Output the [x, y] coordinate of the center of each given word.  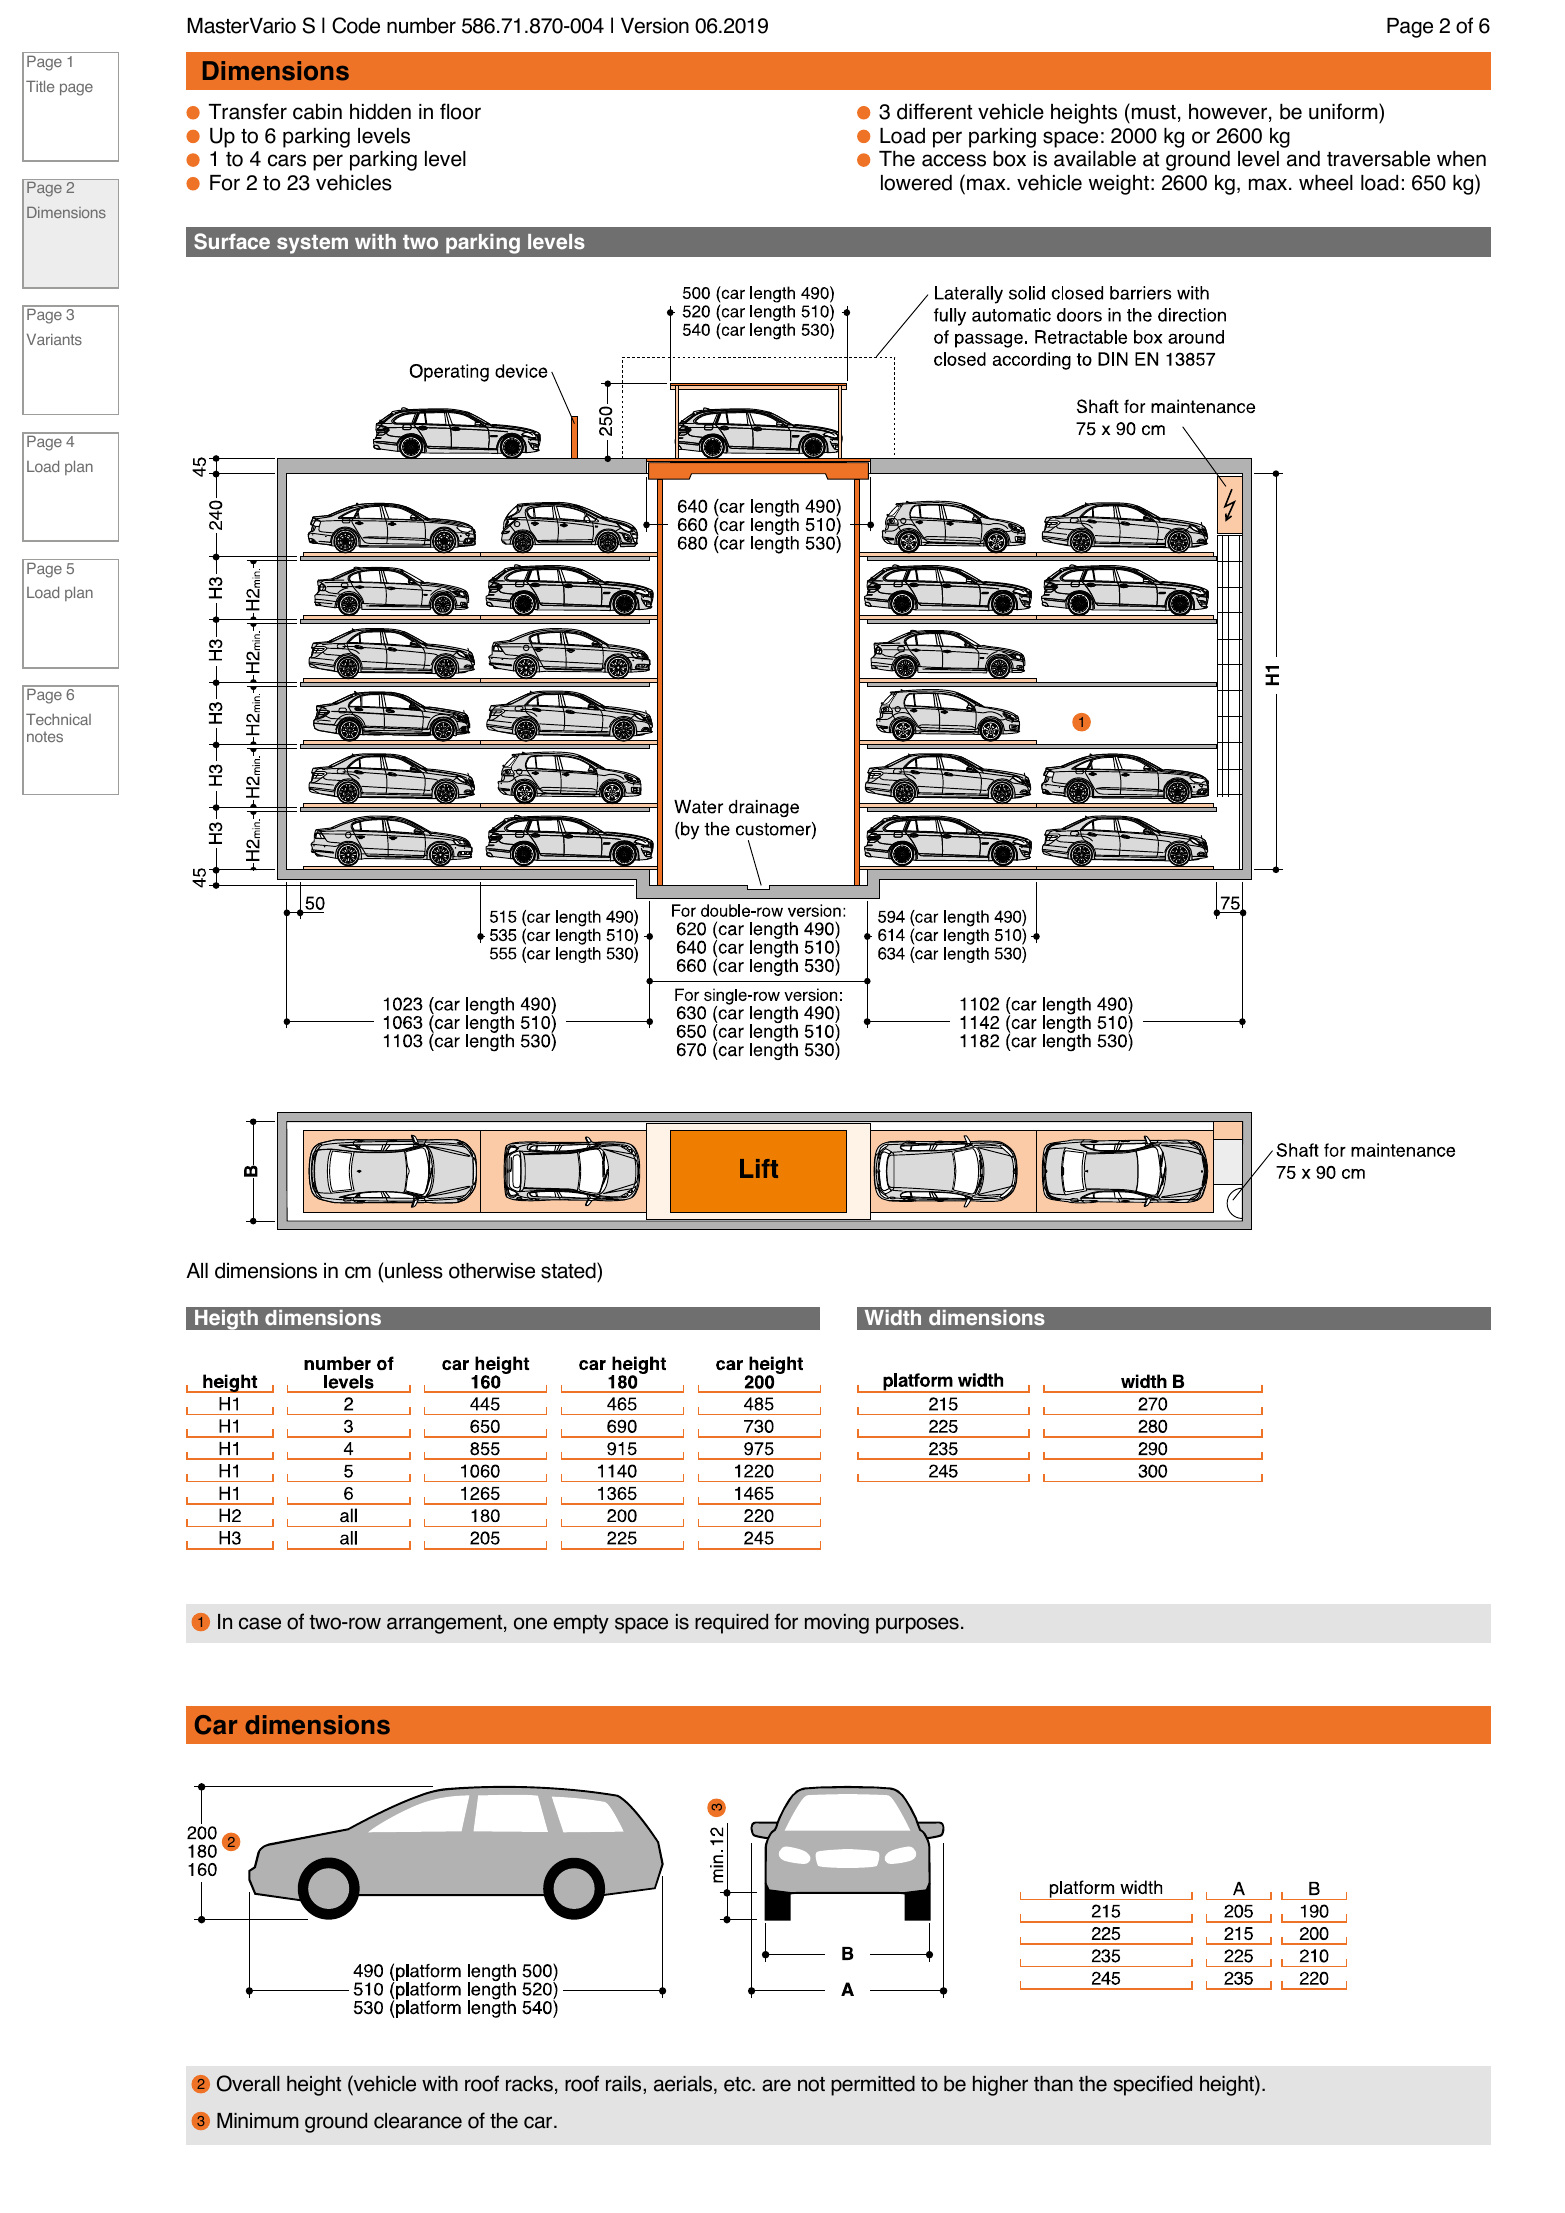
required [731, 1624]
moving [837, 1624]
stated [569, 1270]
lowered [916, 182]
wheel [1326, 182]
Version [655, 26]
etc [738, 2084]
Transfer [248, 111]
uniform [1344, 111]
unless [414, 1271]
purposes [917, 1625]
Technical [58, 719]
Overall [248, 2083]
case [260, 1623]
